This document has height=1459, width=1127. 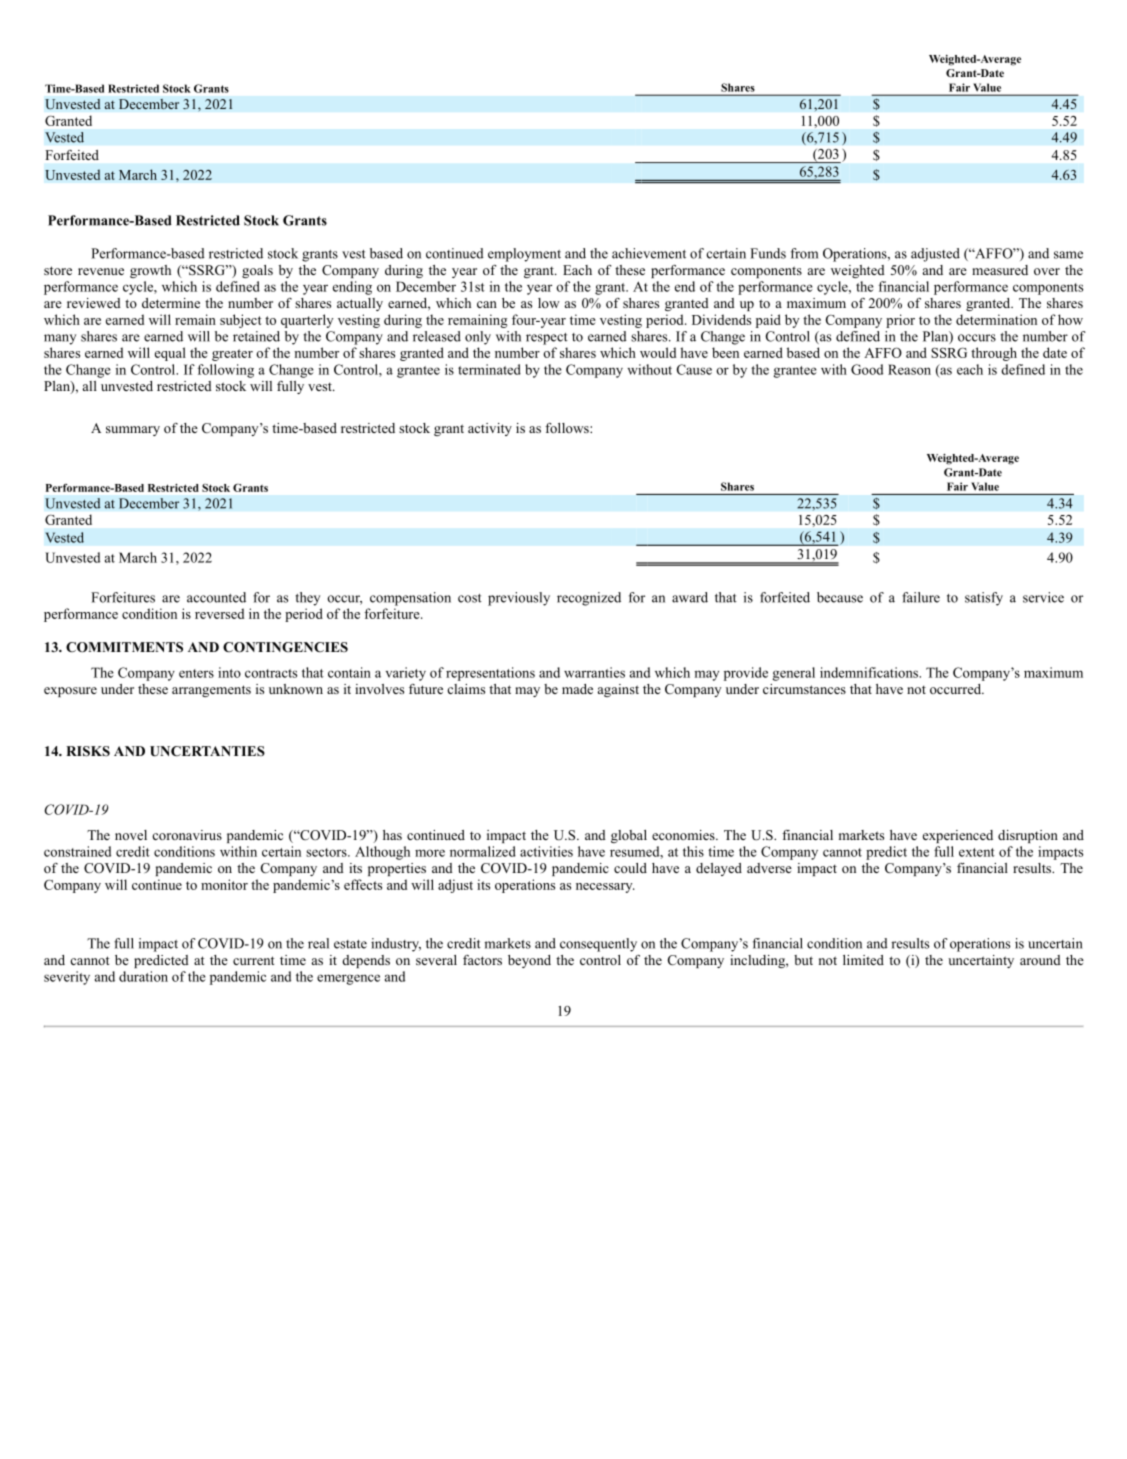 I want to click on summary, so click(x=133, y=431).
